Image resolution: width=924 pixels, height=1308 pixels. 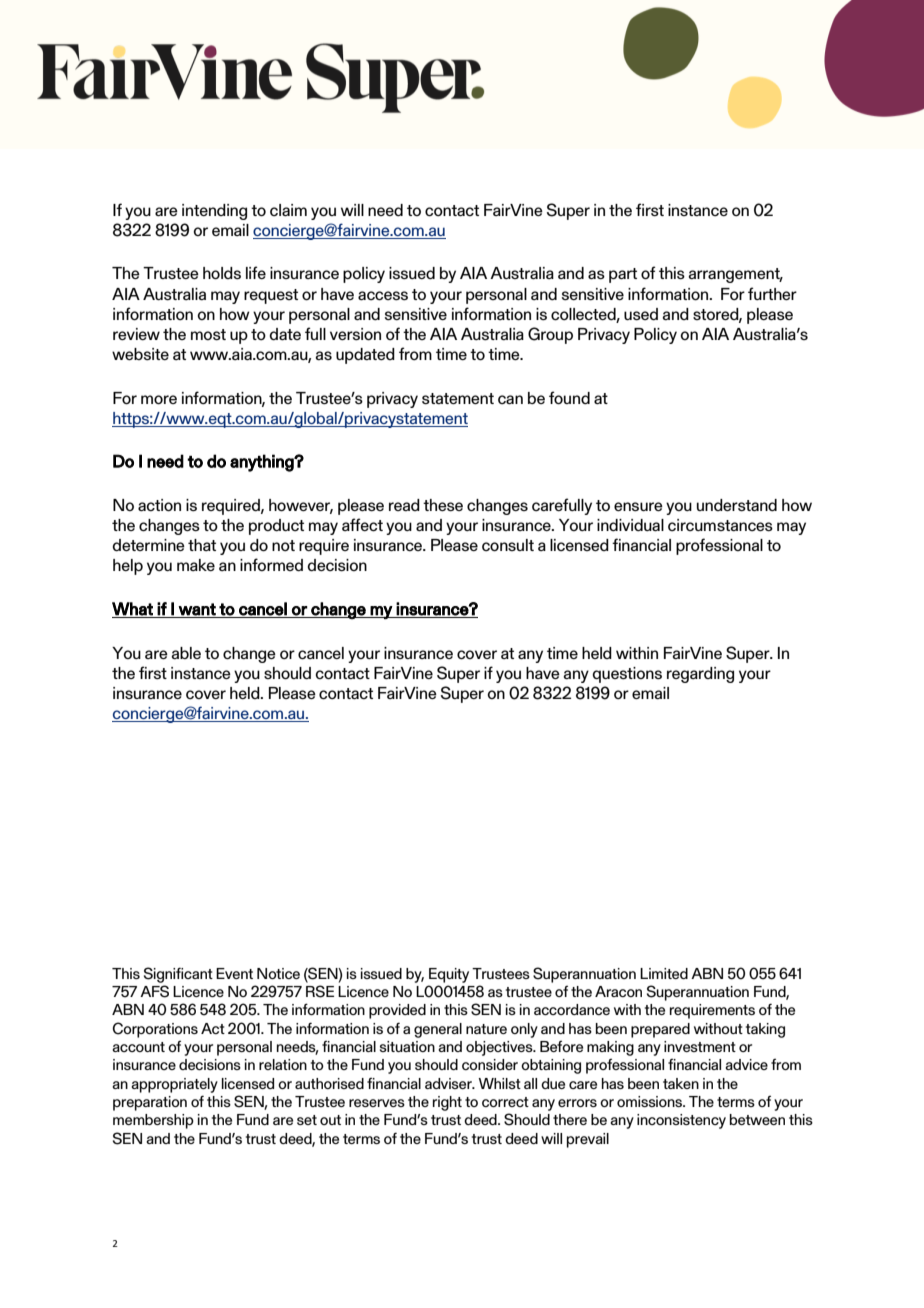 I want to click on right, so click(x=447, y=1103).
